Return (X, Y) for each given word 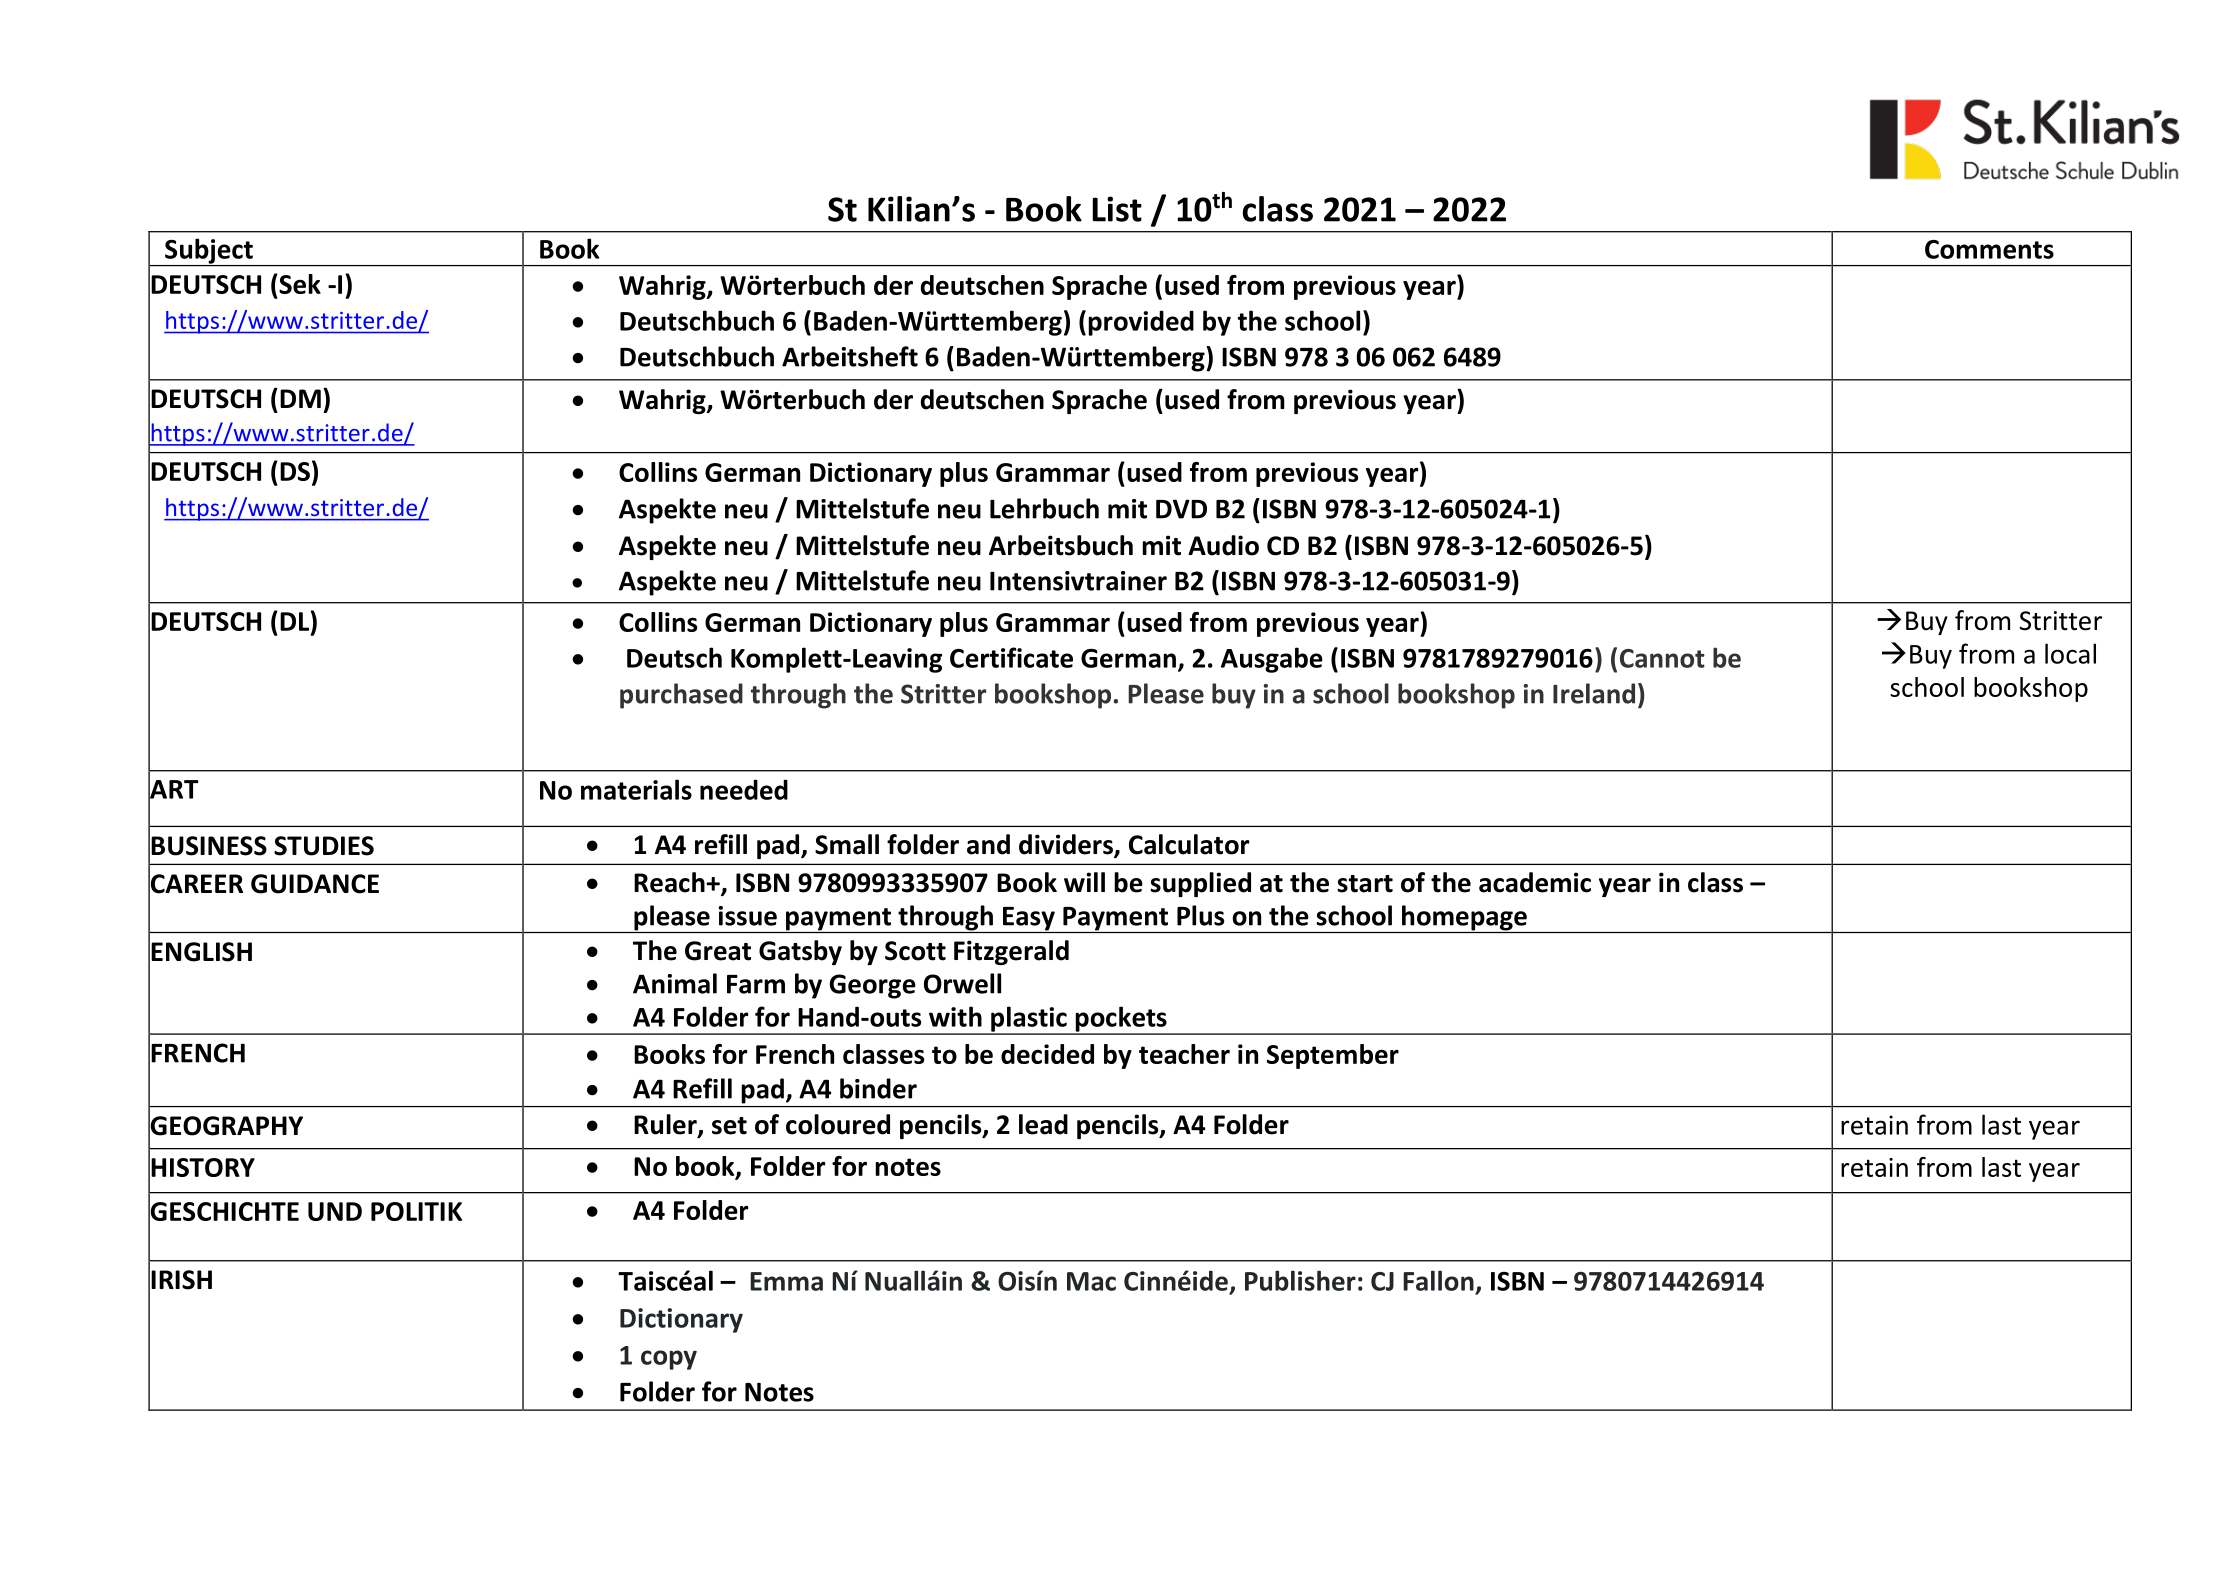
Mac (1091, 1281)
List (1117, 209)
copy (669, 1360)
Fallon (1438, 1280)
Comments (1989, 249)
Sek (299, 284)
